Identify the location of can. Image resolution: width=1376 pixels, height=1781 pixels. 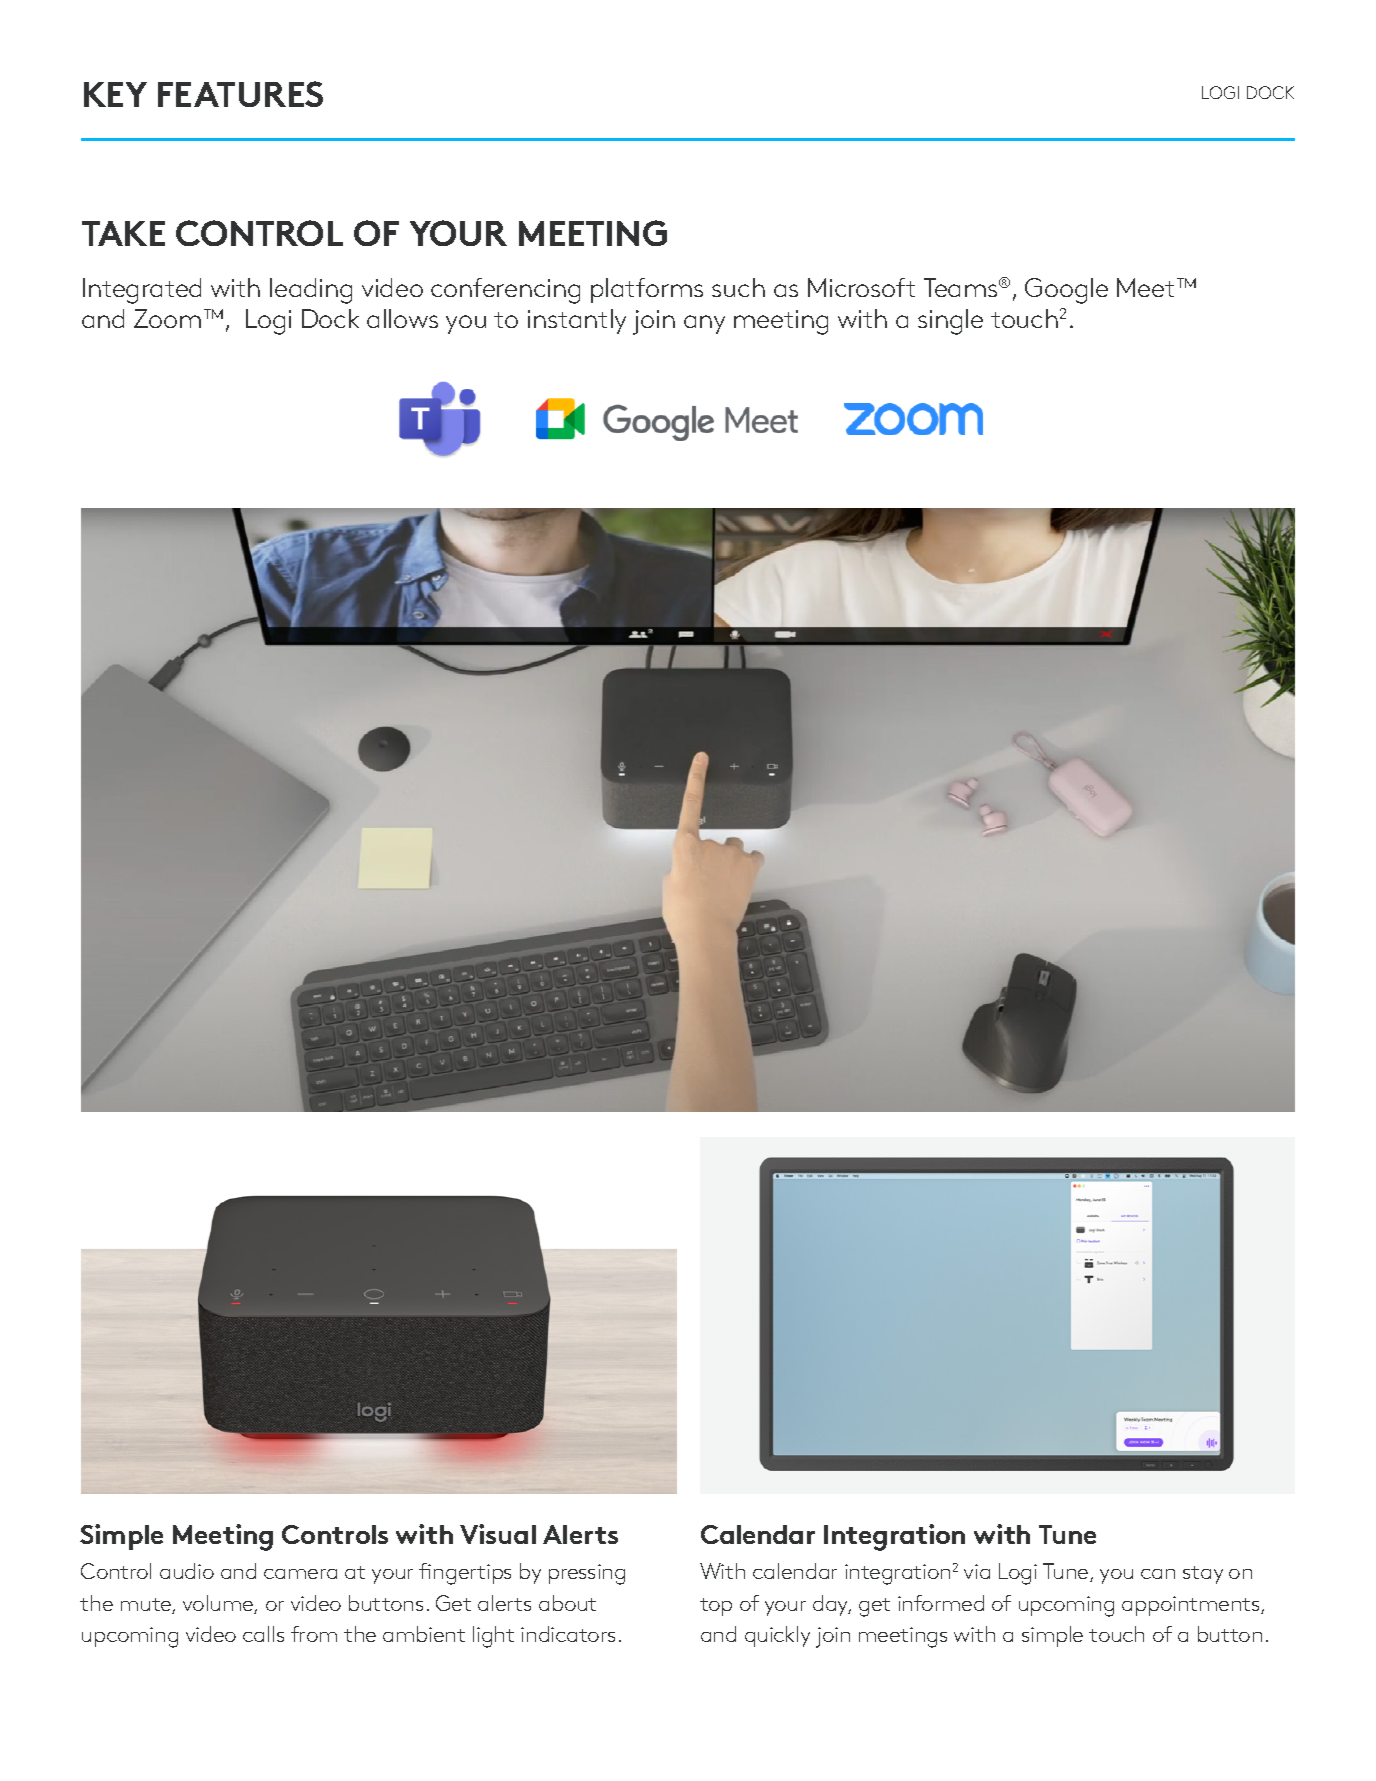
(1158, 1574).
